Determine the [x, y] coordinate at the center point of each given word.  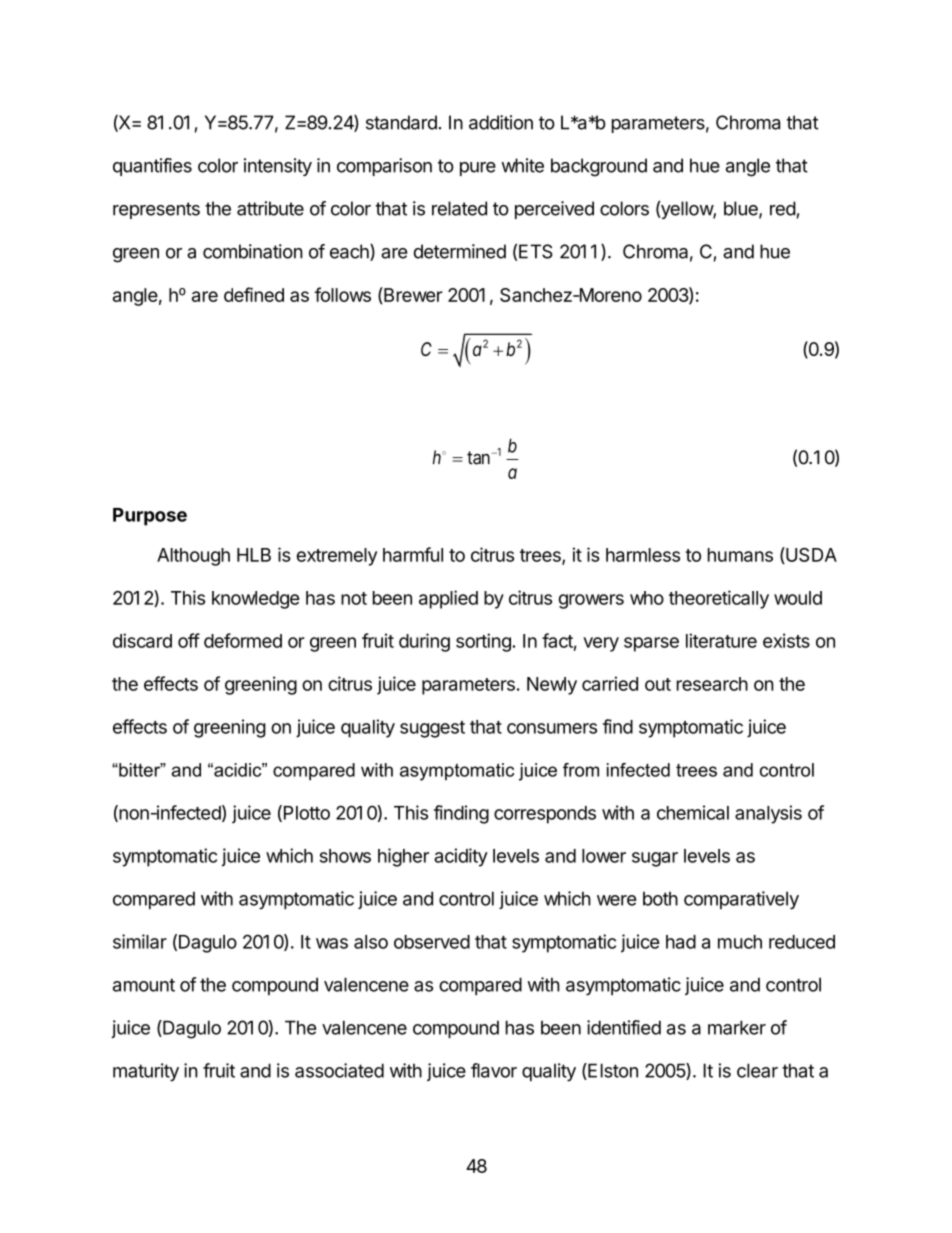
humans [740, 555]
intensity [278, 167]
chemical [693, 812]
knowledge [256, 600]
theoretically [719, 599]
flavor [494, 1070]
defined [254, 294]
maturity [146, 1072]
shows [345, 856]
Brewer [412, 295]
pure [478, 169]
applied [448, 599]
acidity [461, 857]
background [599, 167]
